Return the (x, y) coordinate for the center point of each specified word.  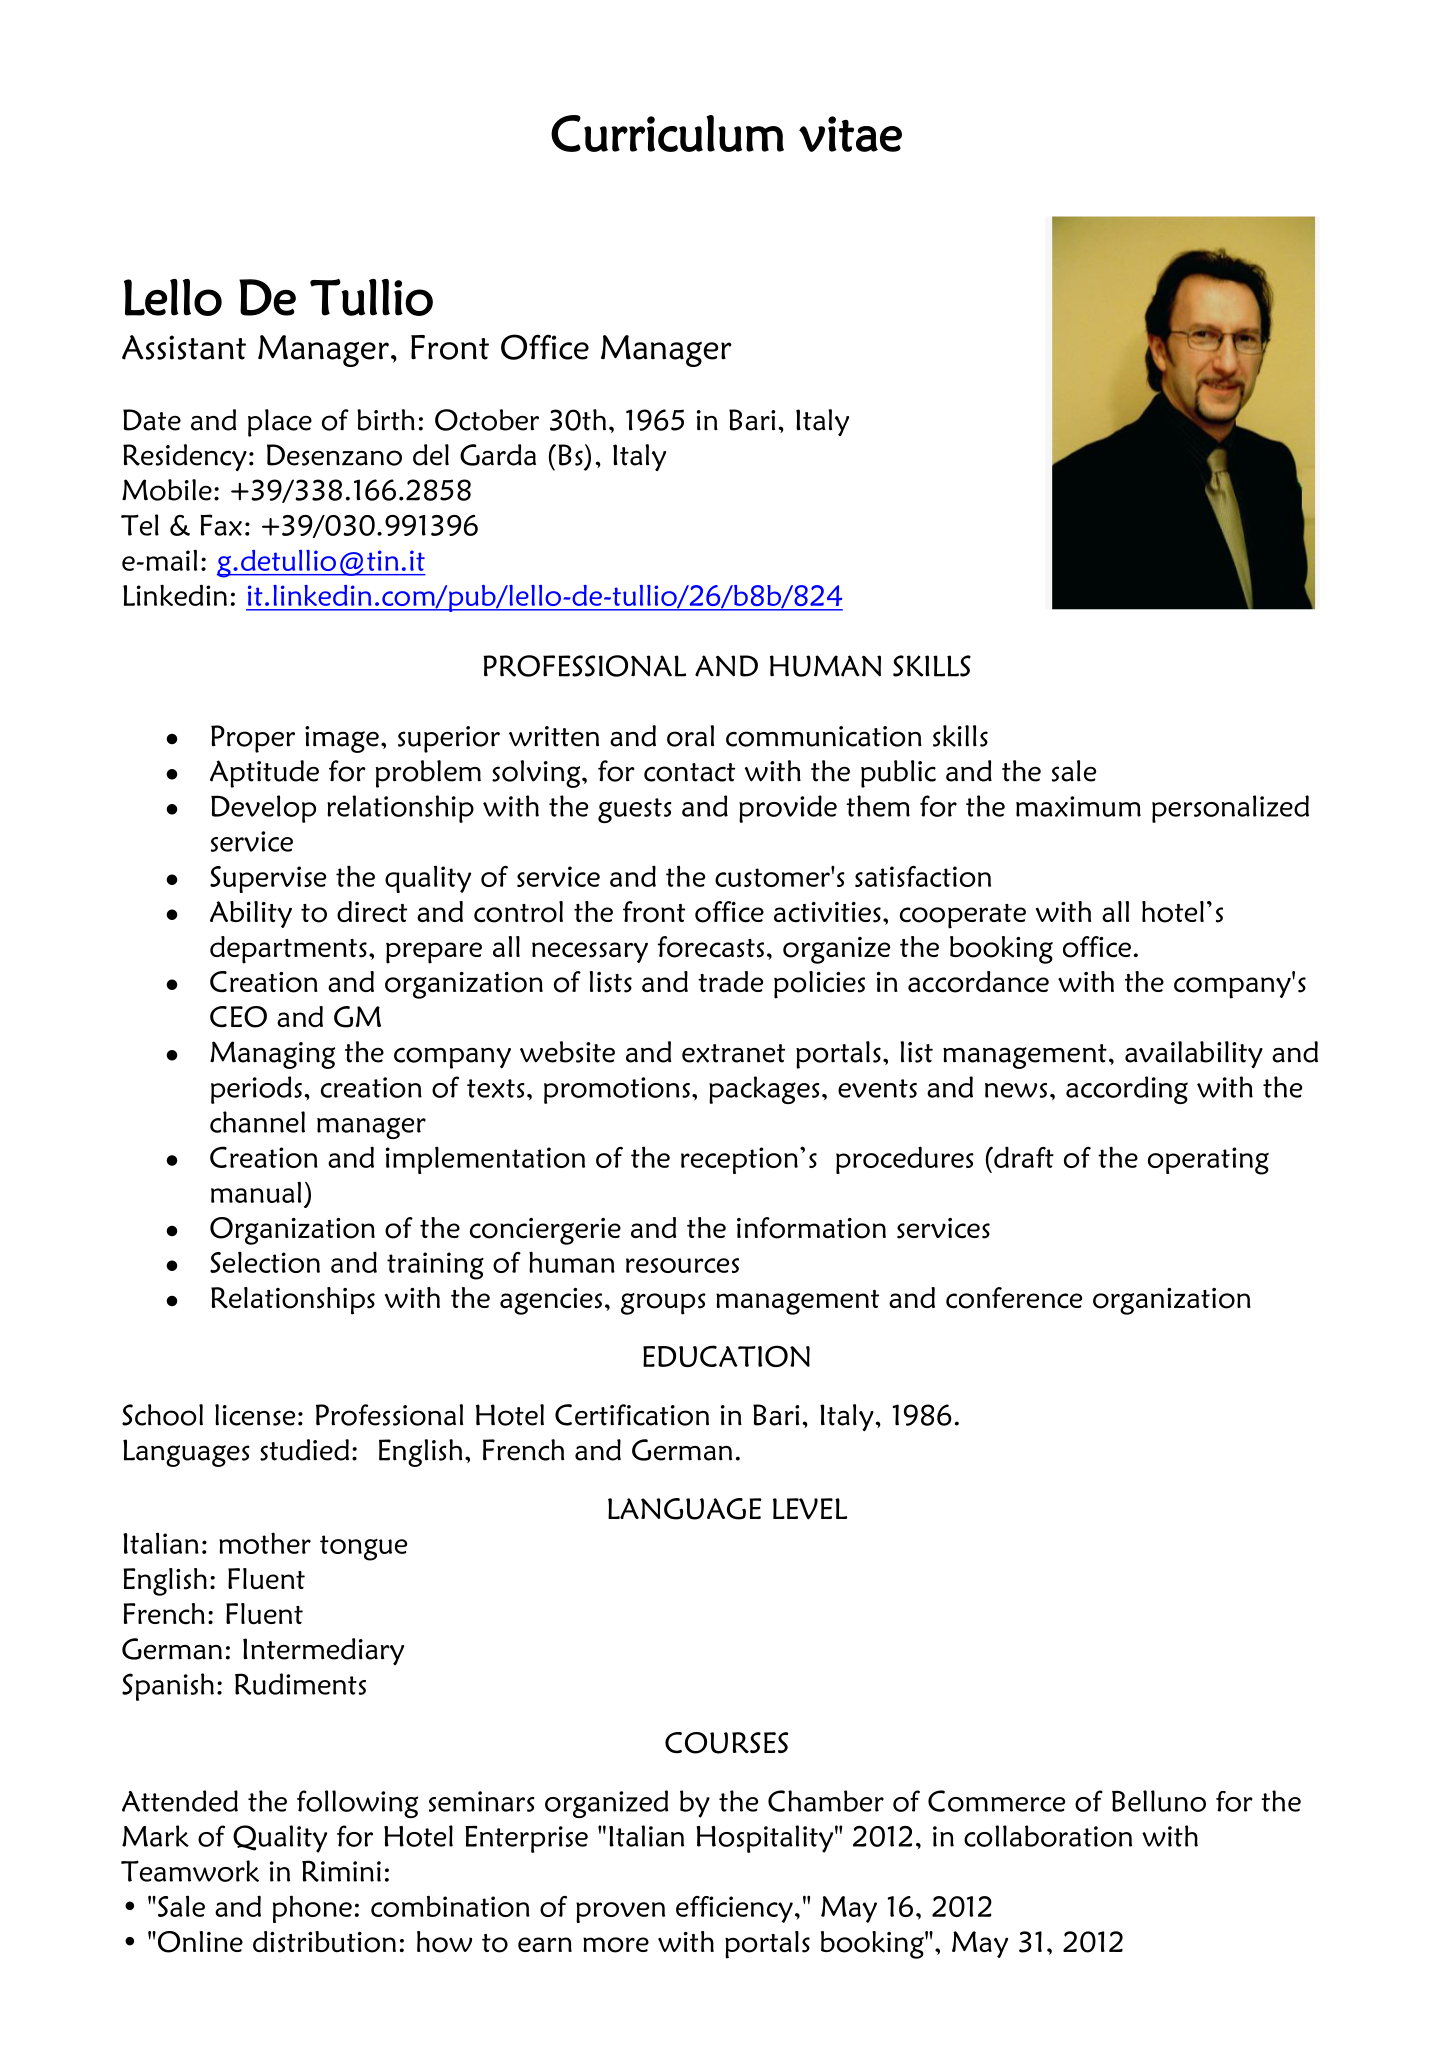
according (1127, 1090)
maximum (1078, 806)
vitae (850, 134)
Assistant (184, 347)
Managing (272, 1055)
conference (1014, 1298)
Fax (221, 525)
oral (690, 736)
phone (312, 1909)
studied (304, 1450)
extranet (733, 1053)
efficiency (734, 1909)
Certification (632, 1415)
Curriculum (667, 133)
